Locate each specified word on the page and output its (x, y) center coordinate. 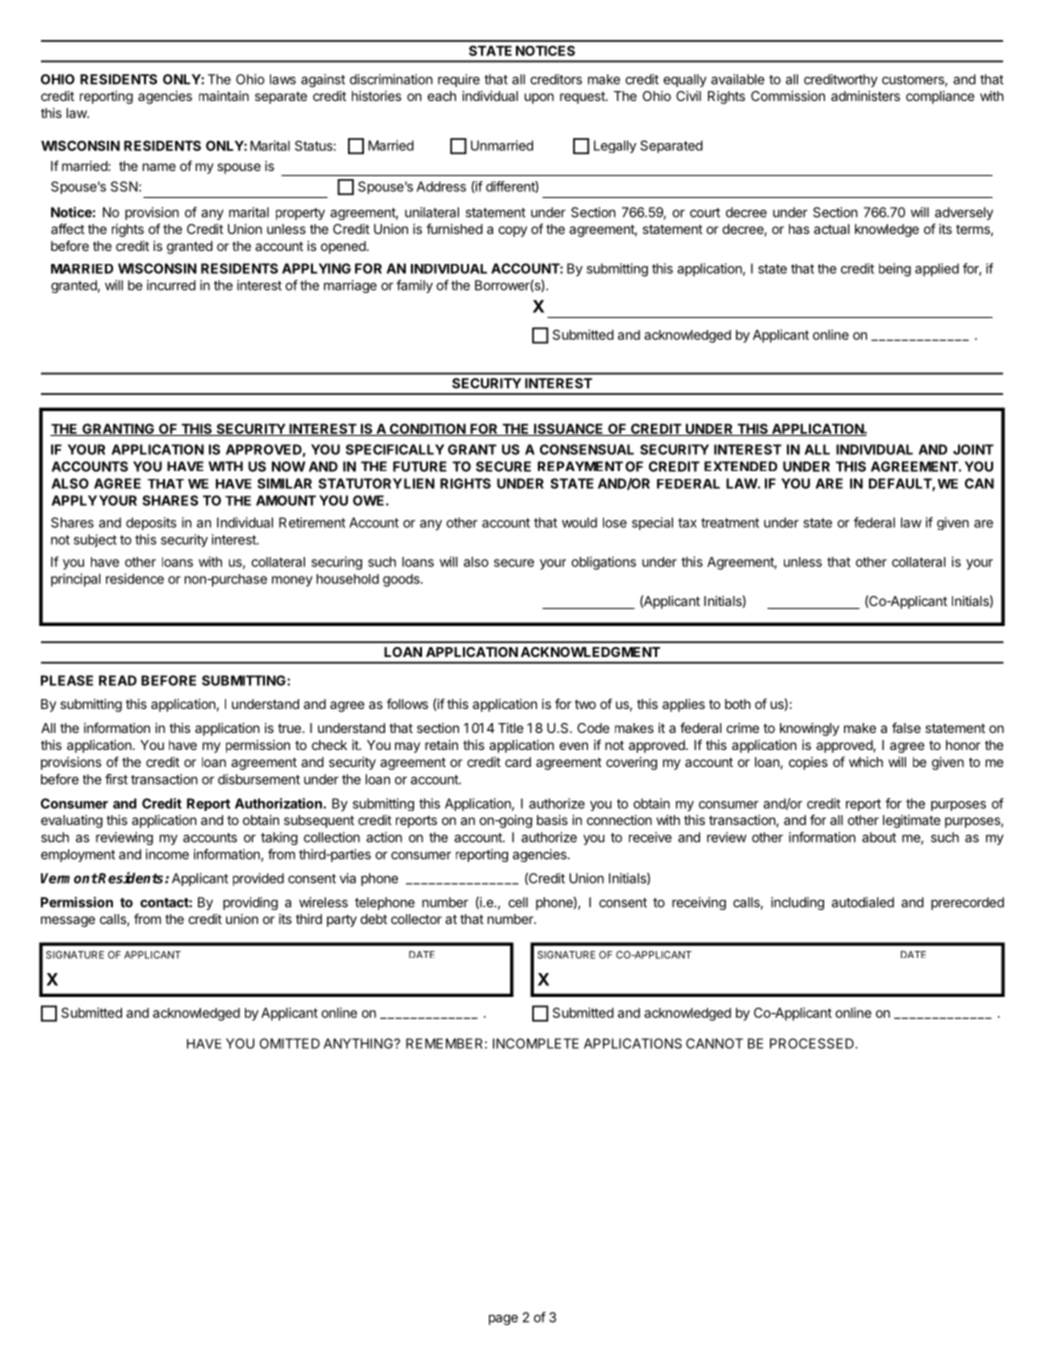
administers (865, 96)
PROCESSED (813, 1043)
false (906, 727)
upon (539, 98)
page (503, 1319)
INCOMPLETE (536, 1043)
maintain (224, 96)
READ (118, 680)
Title (510, 728)
